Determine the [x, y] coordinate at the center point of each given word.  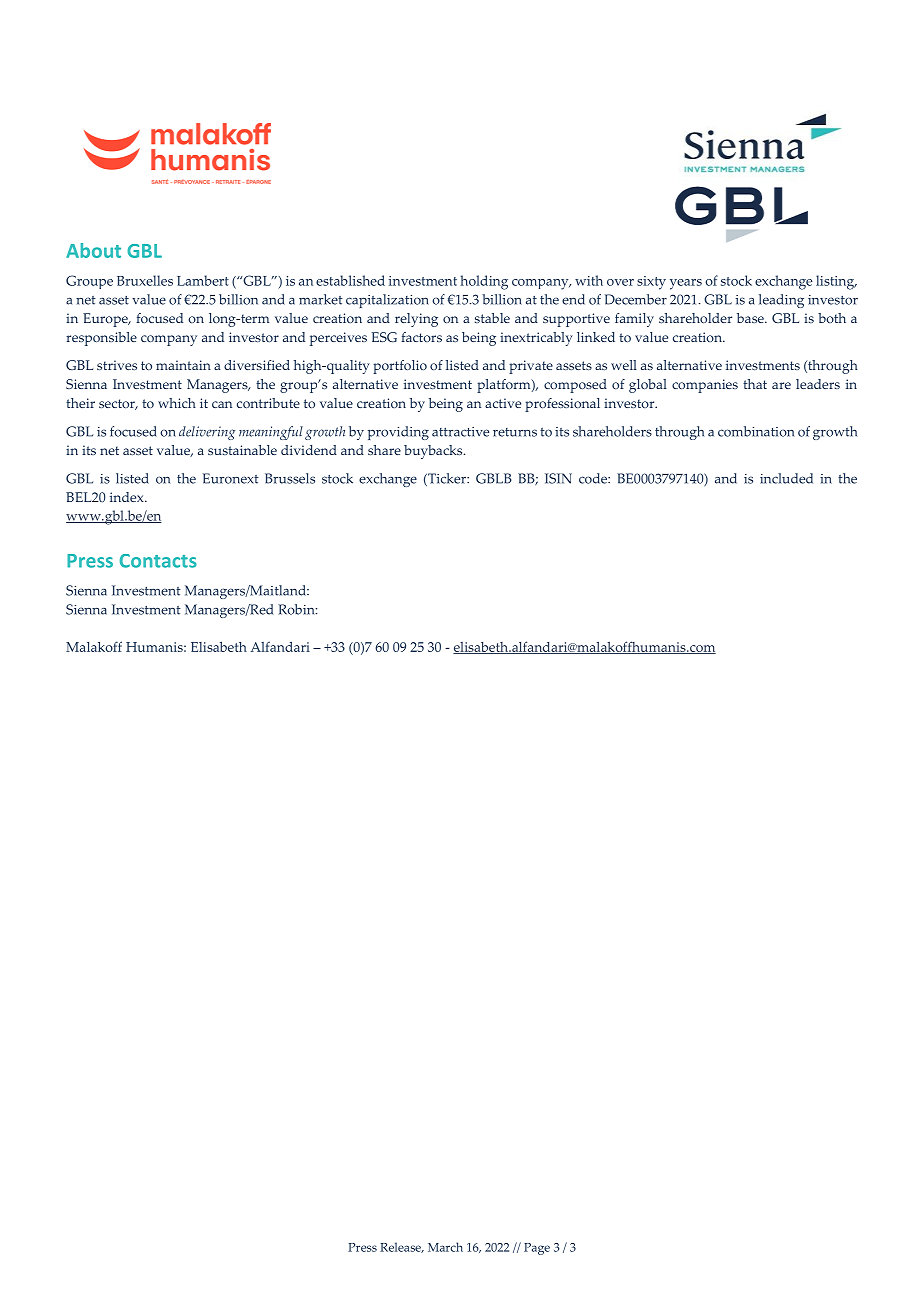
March [445, 1247]
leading [781, 301]
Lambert [203, 280]
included [786, 478]
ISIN [558, 478]
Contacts [158, 561]
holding [484, 282]
